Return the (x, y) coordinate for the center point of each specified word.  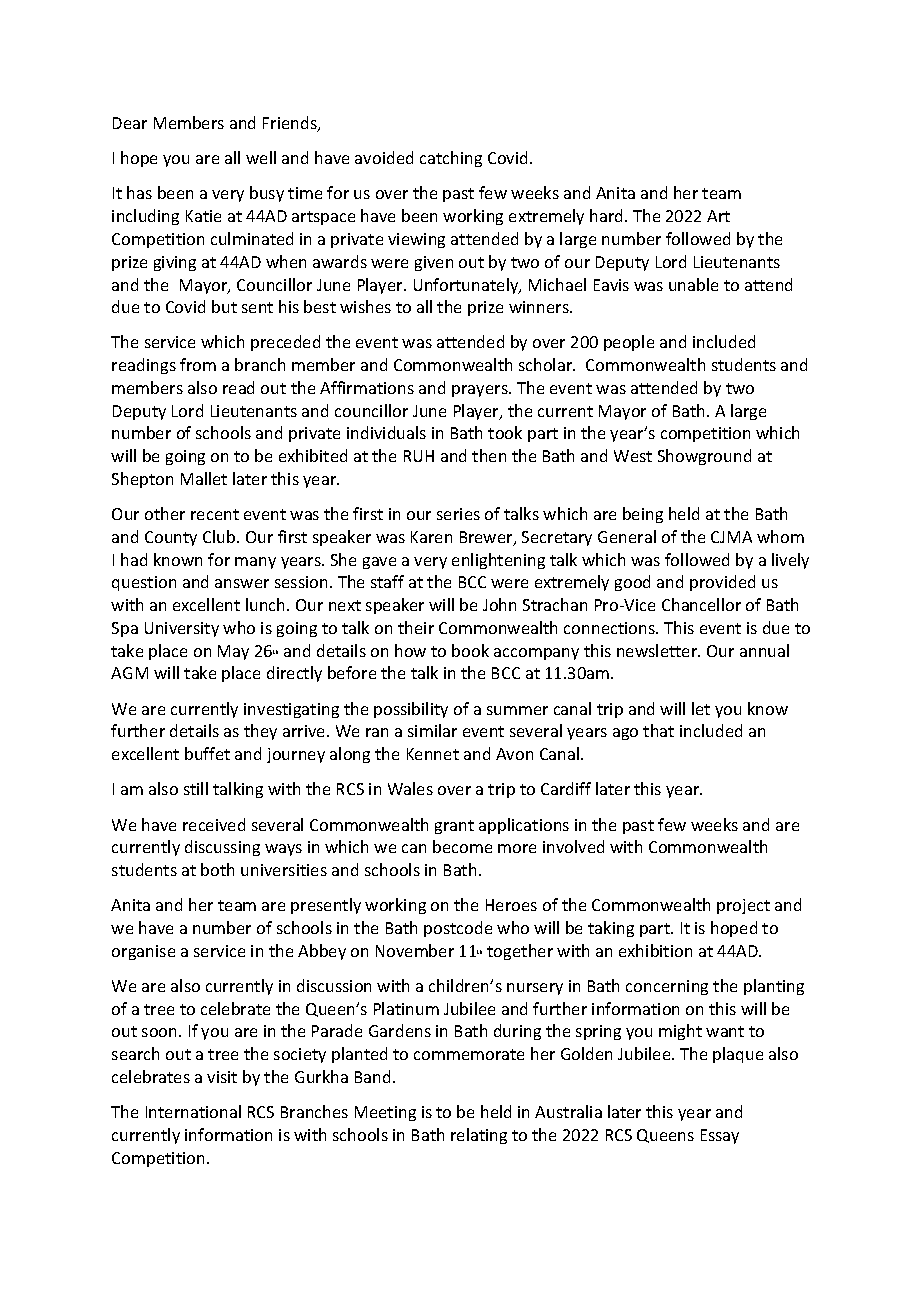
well (261, 157)
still (196, 788)
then (489, 455)
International (193, 1111)
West (633, 456)
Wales (410, 788)
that (658, 730)
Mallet (204, 478)
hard (608, 215)
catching (451, 159)
